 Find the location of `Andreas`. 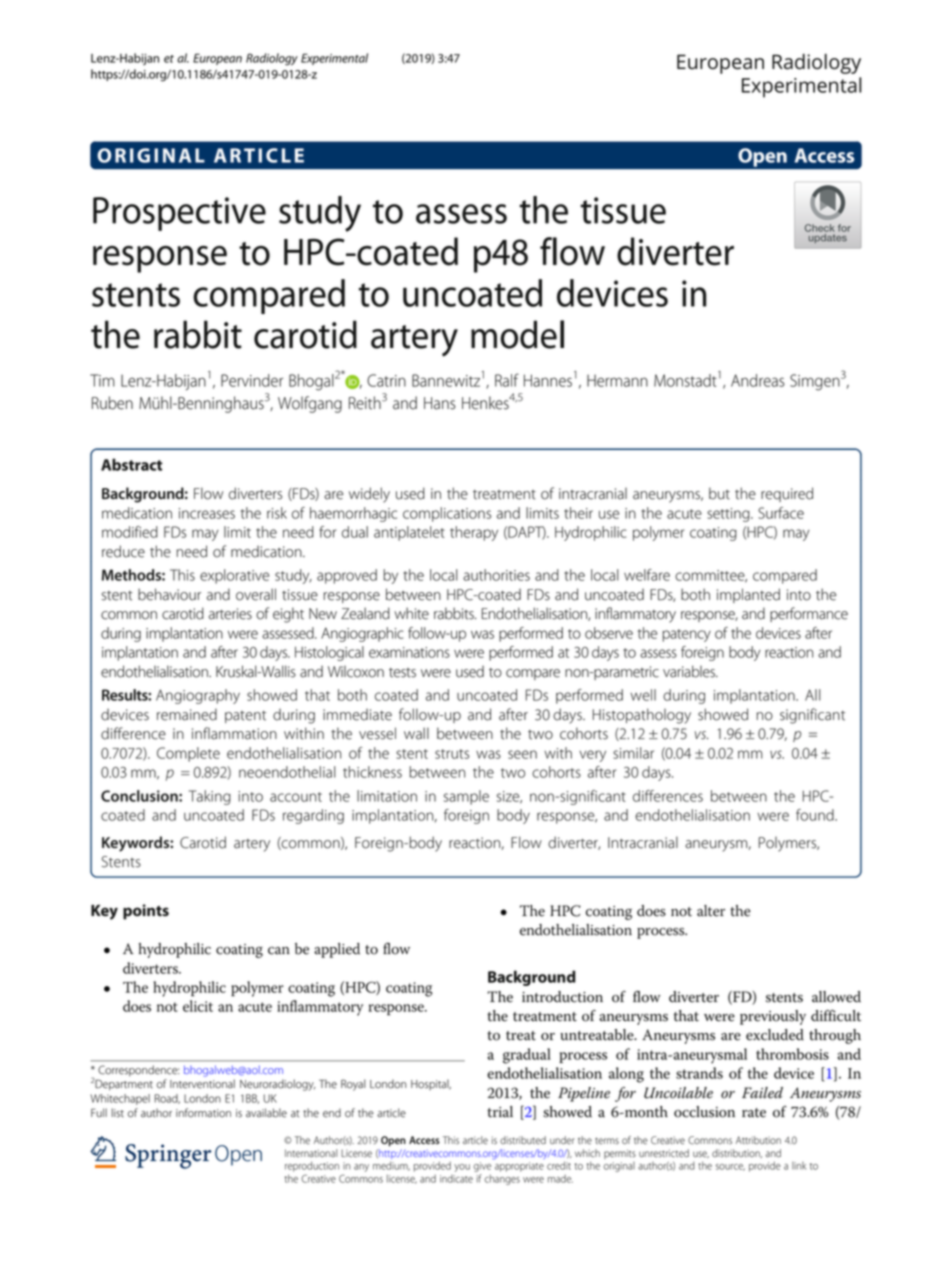

Andreas is located at coordinates (758, 380).
